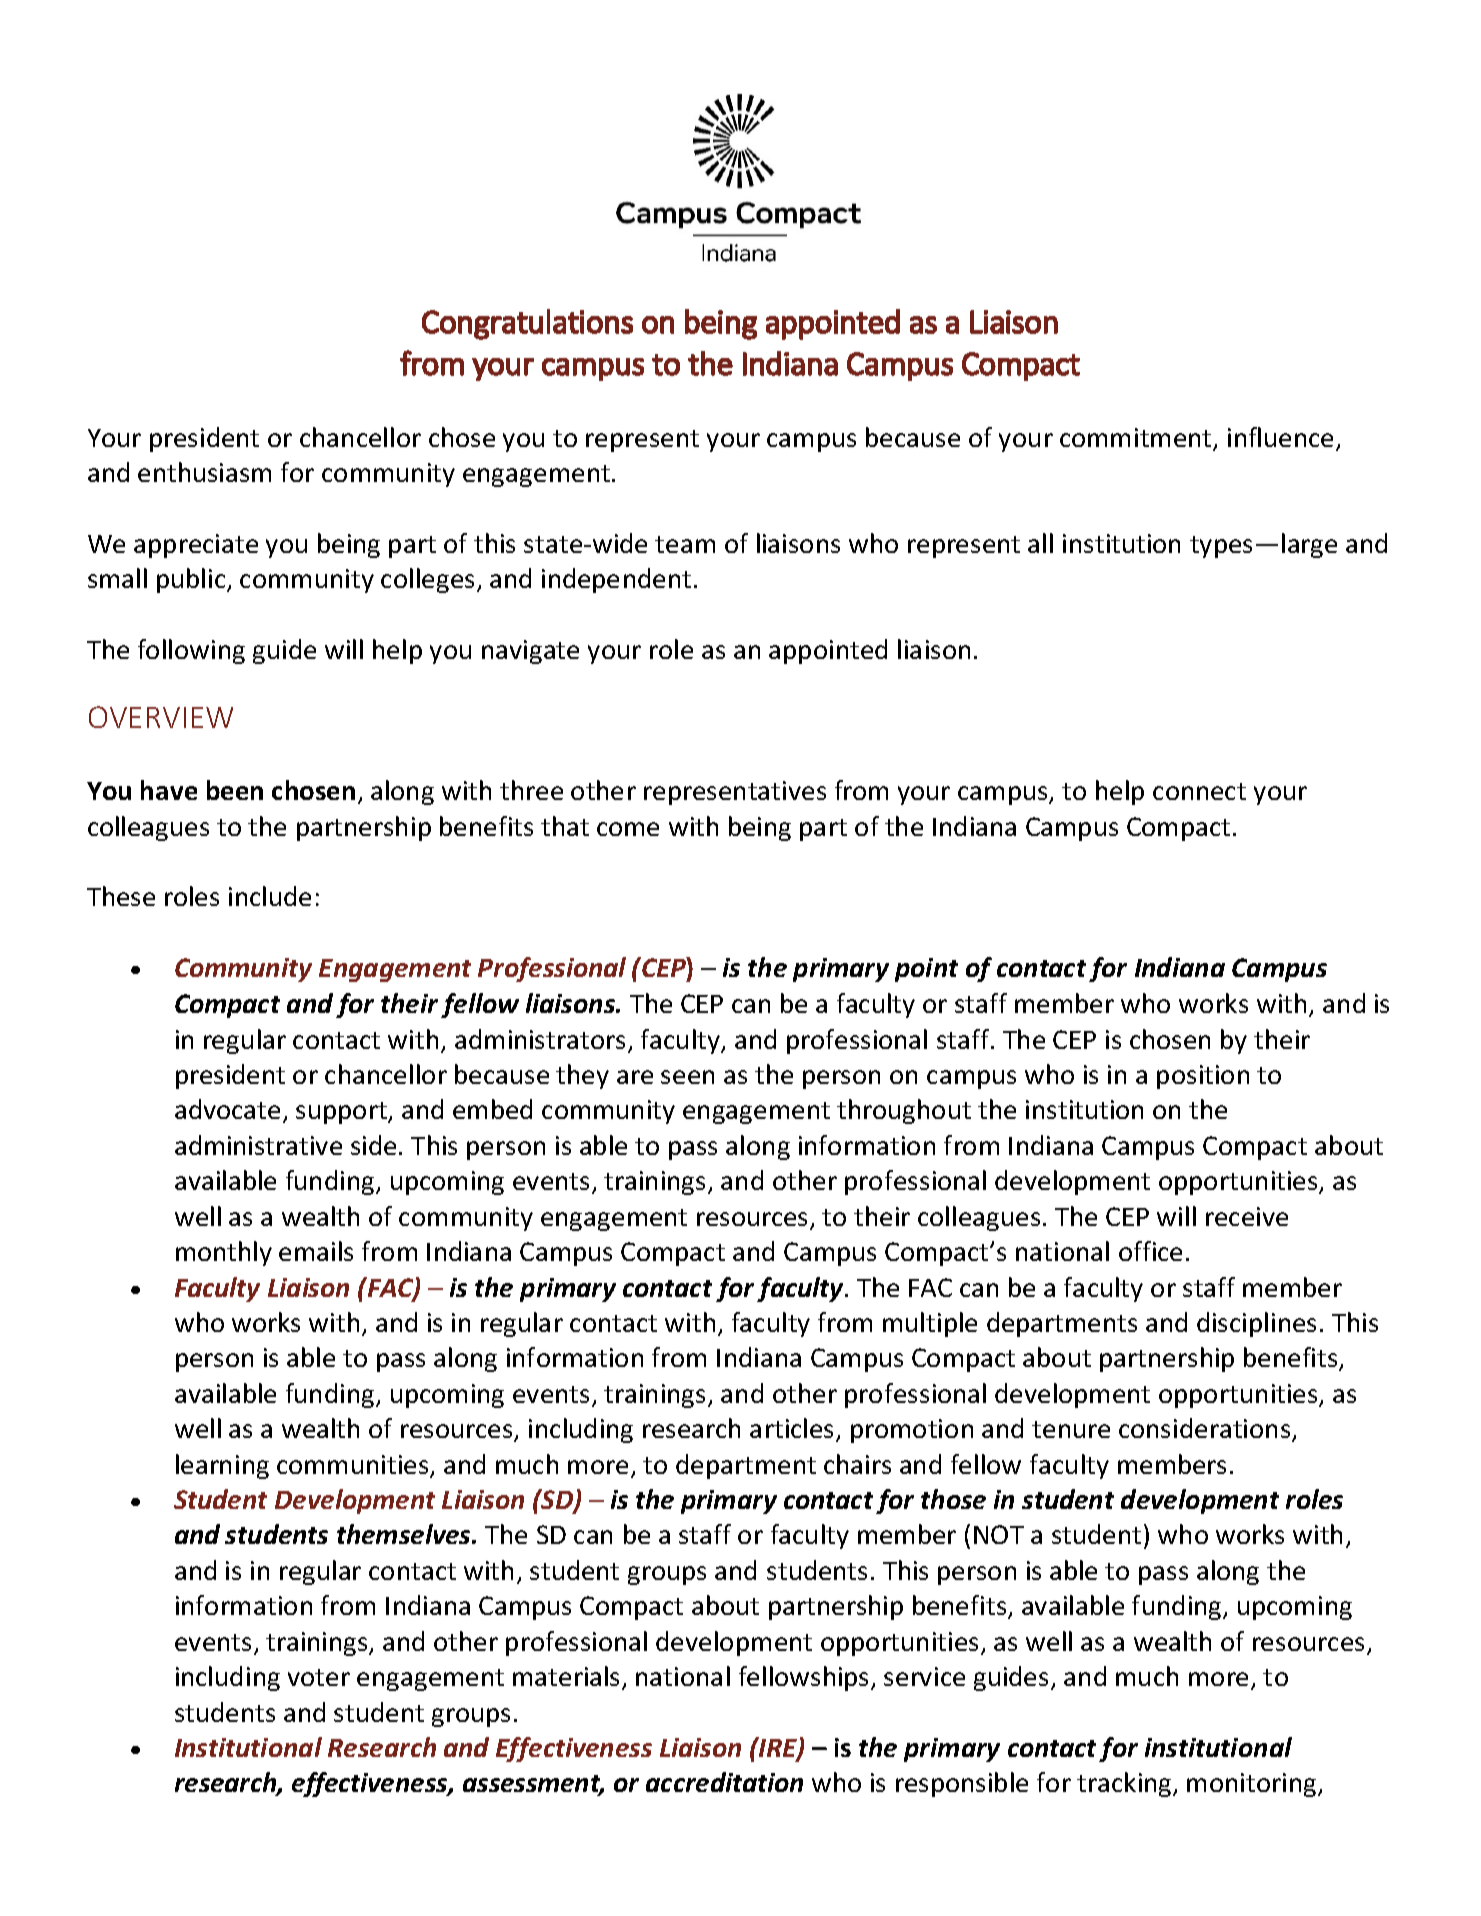 The height and width of the screenshot is (1916, 1481). What do you see at coordinates (1203, 1077) in the screenshot?
I see `position` at bounding box center [1203, 1077].
